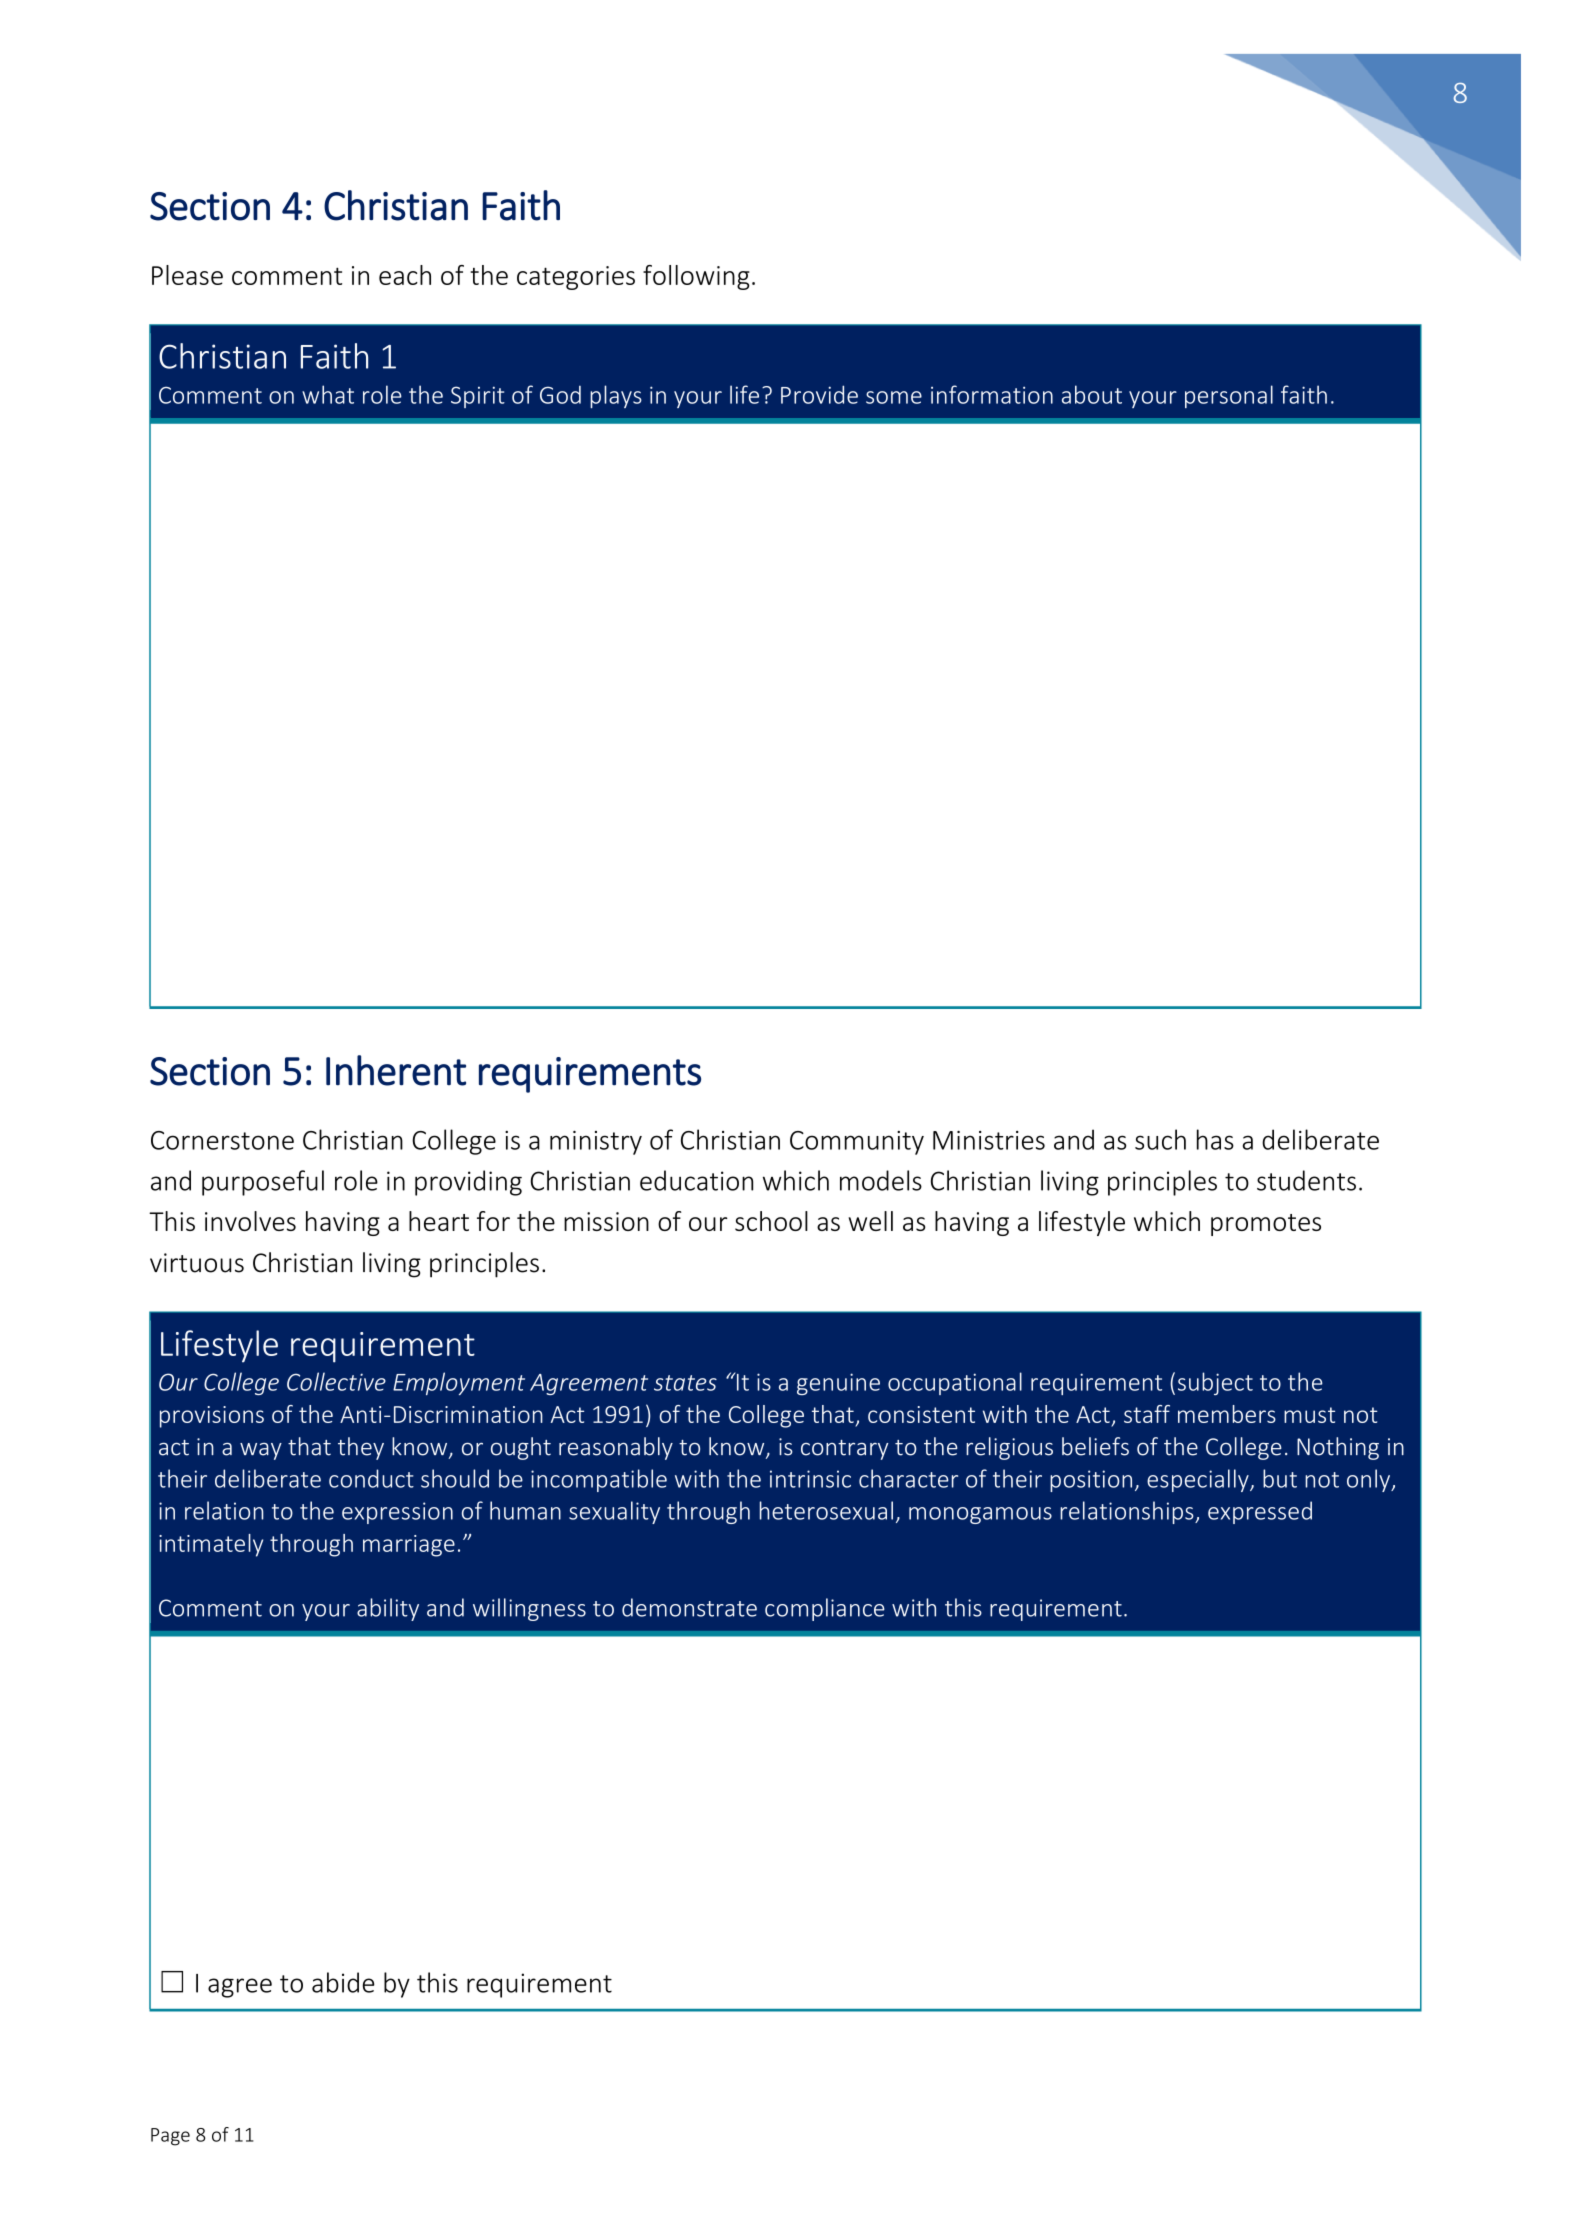 The width and height of the screenshot is (1571, 2222). What do you see at coordinates (819, 394) in the screenshot?
I see `Provide` at bounding box center [819, 394].
